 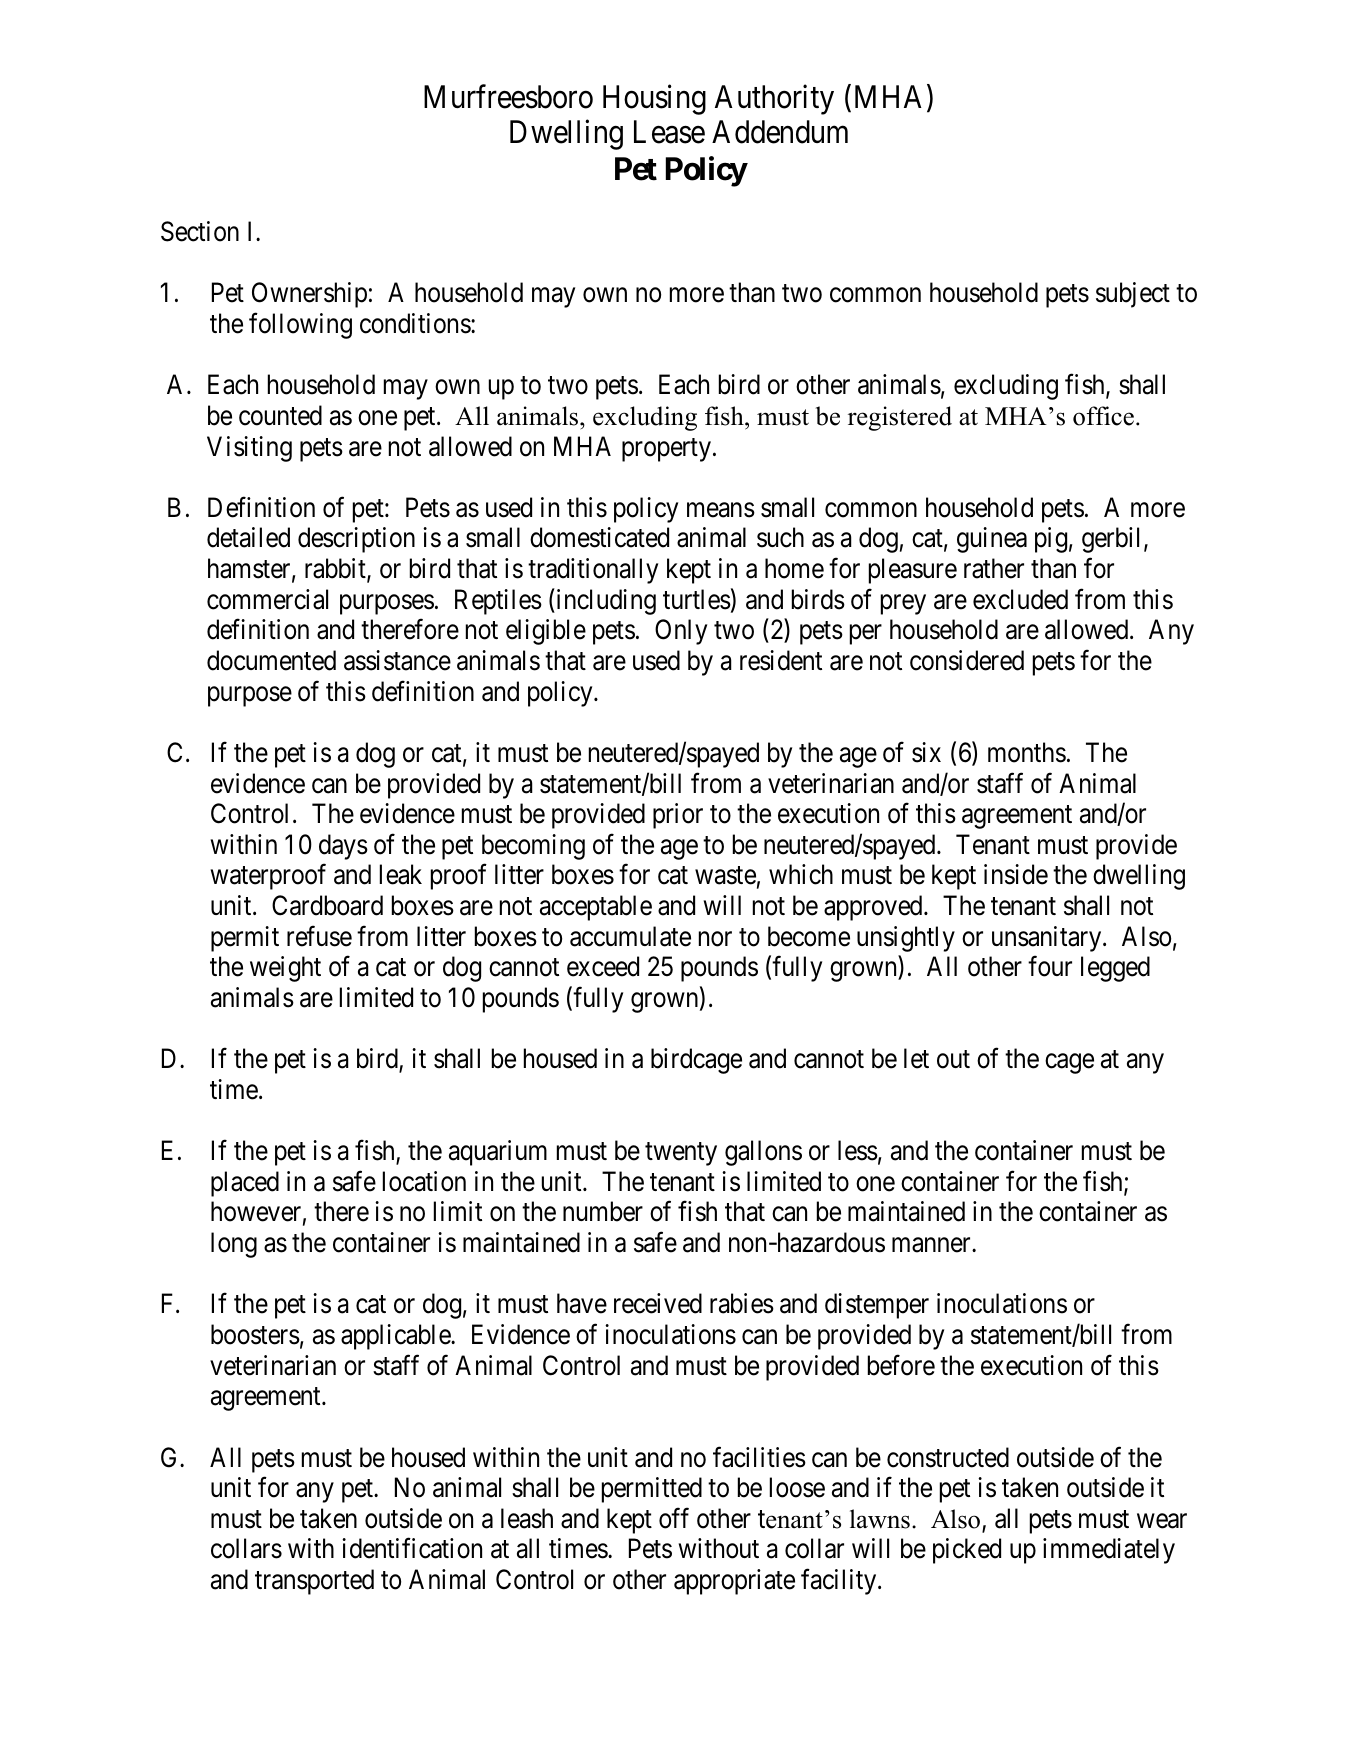 What do you see at coordinates (681, 1154) in the screenshot?
I see `twenty` at bounding box center [681, 1154].
